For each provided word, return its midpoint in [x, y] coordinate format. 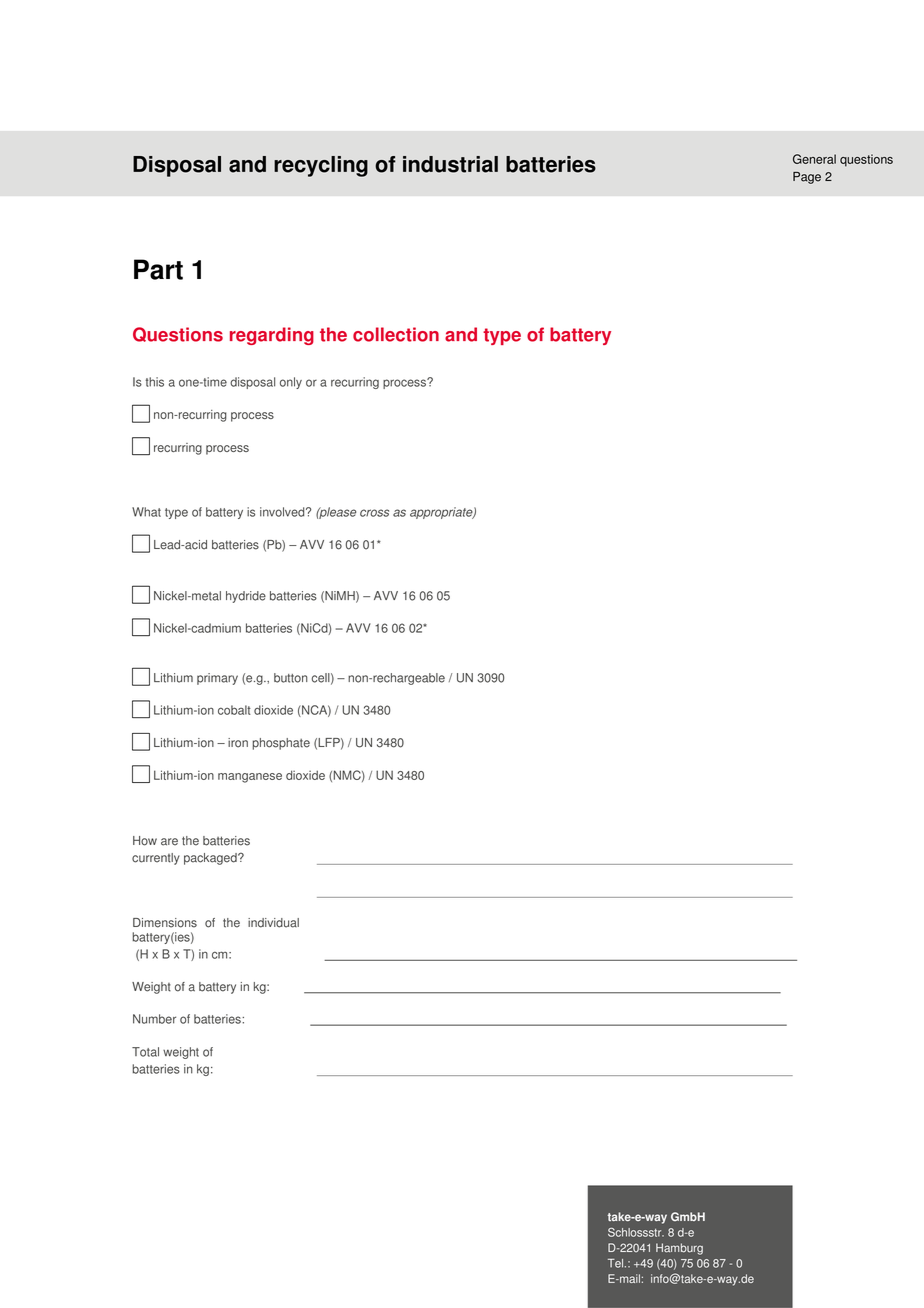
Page [807, 178]
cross [374, 513]
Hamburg [679, 1249]
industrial [450, 164]
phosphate [281, 744]
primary [217, 679]
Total [145, 1052]
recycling [321, 166]
